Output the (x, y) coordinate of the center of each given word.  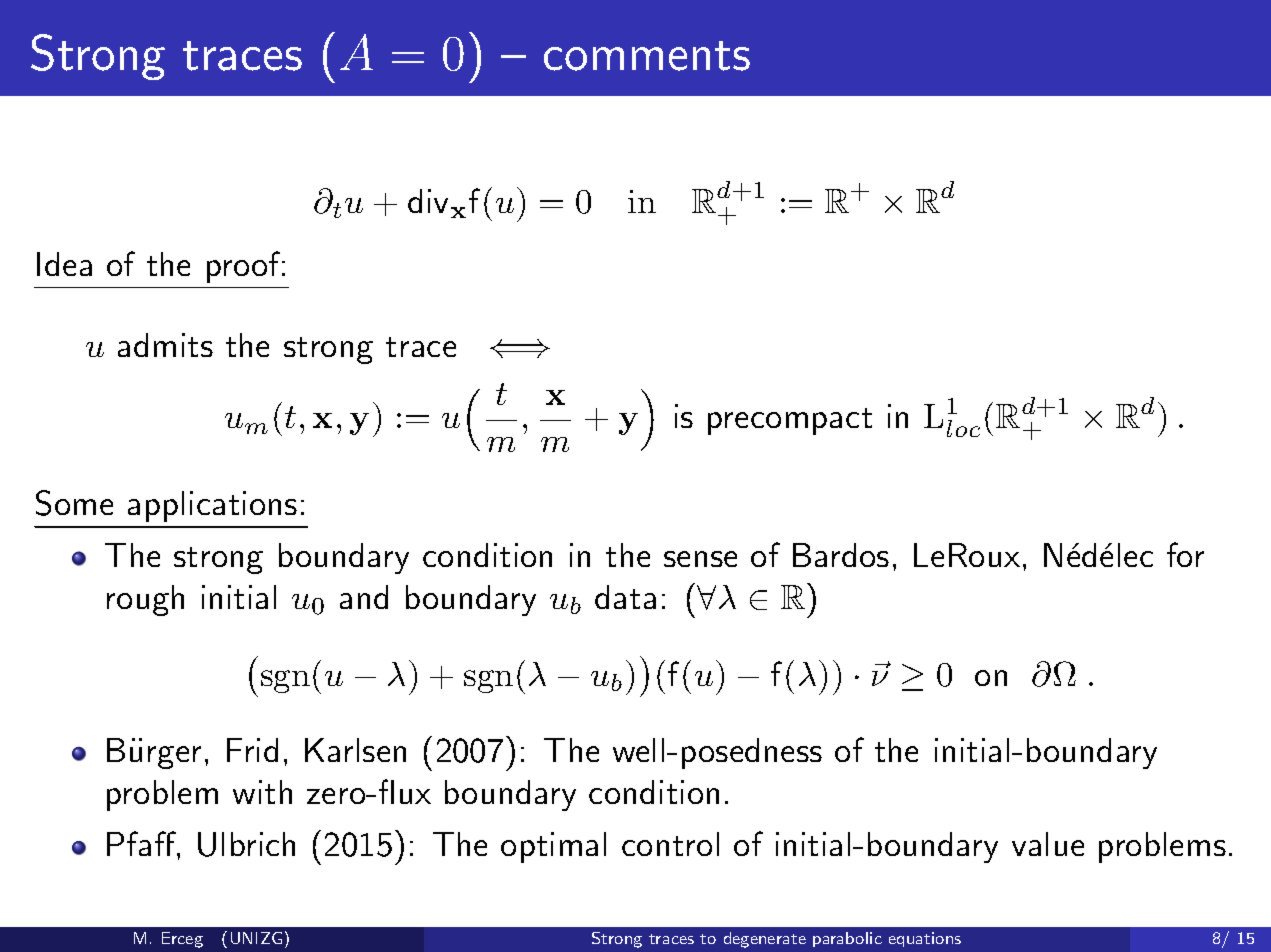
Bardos (841, 555)
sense (700, 559)
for (1185, 554)
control (670, 844)
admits (165, 345)
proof (245, 267)
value (1048, 844)
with (262, 792)
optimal (553, 847)
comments (647, 56)
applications (212, 506)
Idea (64, 264)
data (625, 597)
